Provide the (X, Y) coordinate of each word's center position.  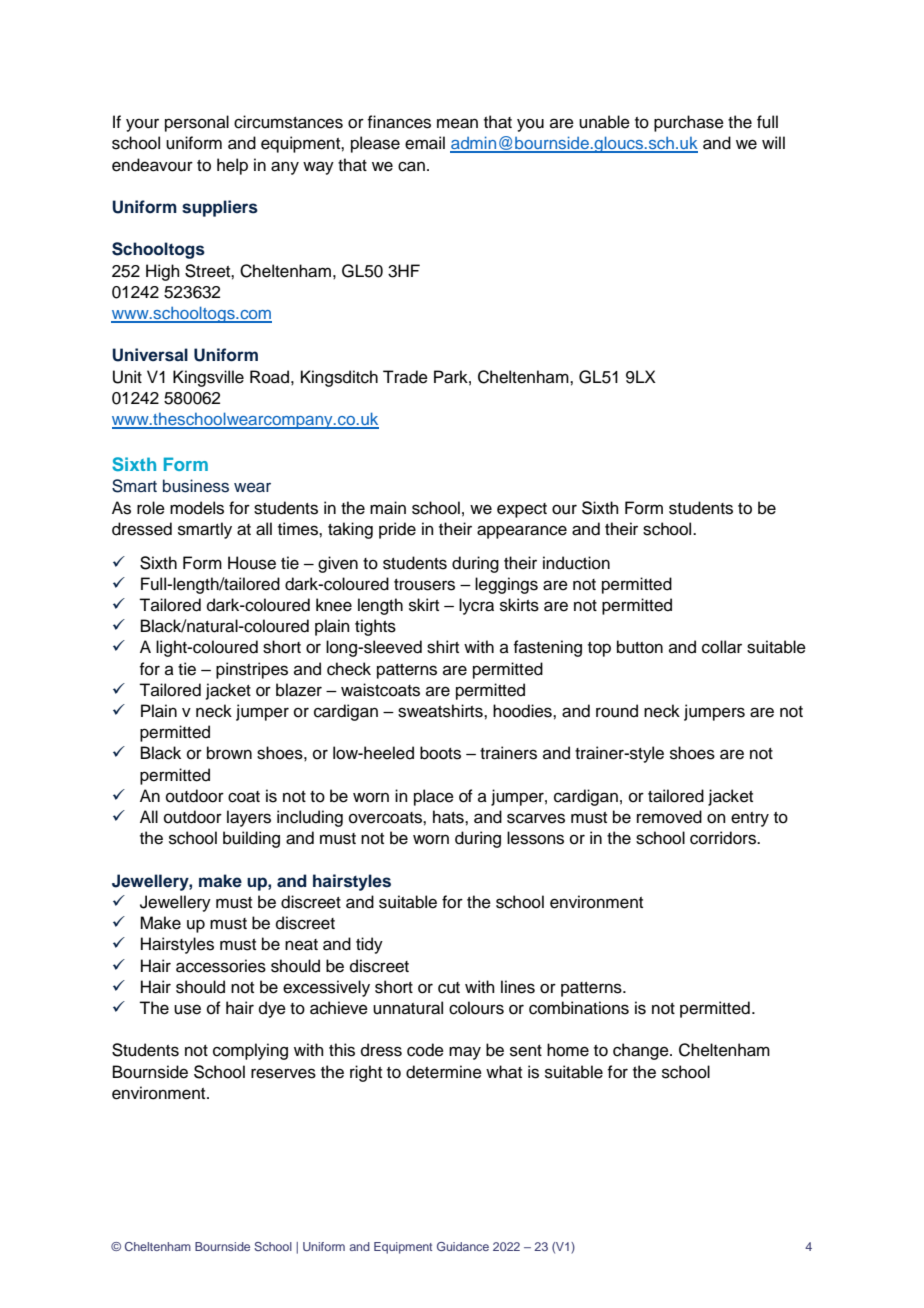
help (232, 166)
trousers (424, 585)
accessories (221, 966)
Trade (405, 377)
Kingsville (208, 378)
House (252, 563)
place (434, 797)
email (425, 143)
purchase (689, 123)
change (642, 1051)
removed (669, 817)
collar (722, 647)
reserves (283, 1073)
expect (522, 510)
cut (449, 988)
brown (229, 753)
